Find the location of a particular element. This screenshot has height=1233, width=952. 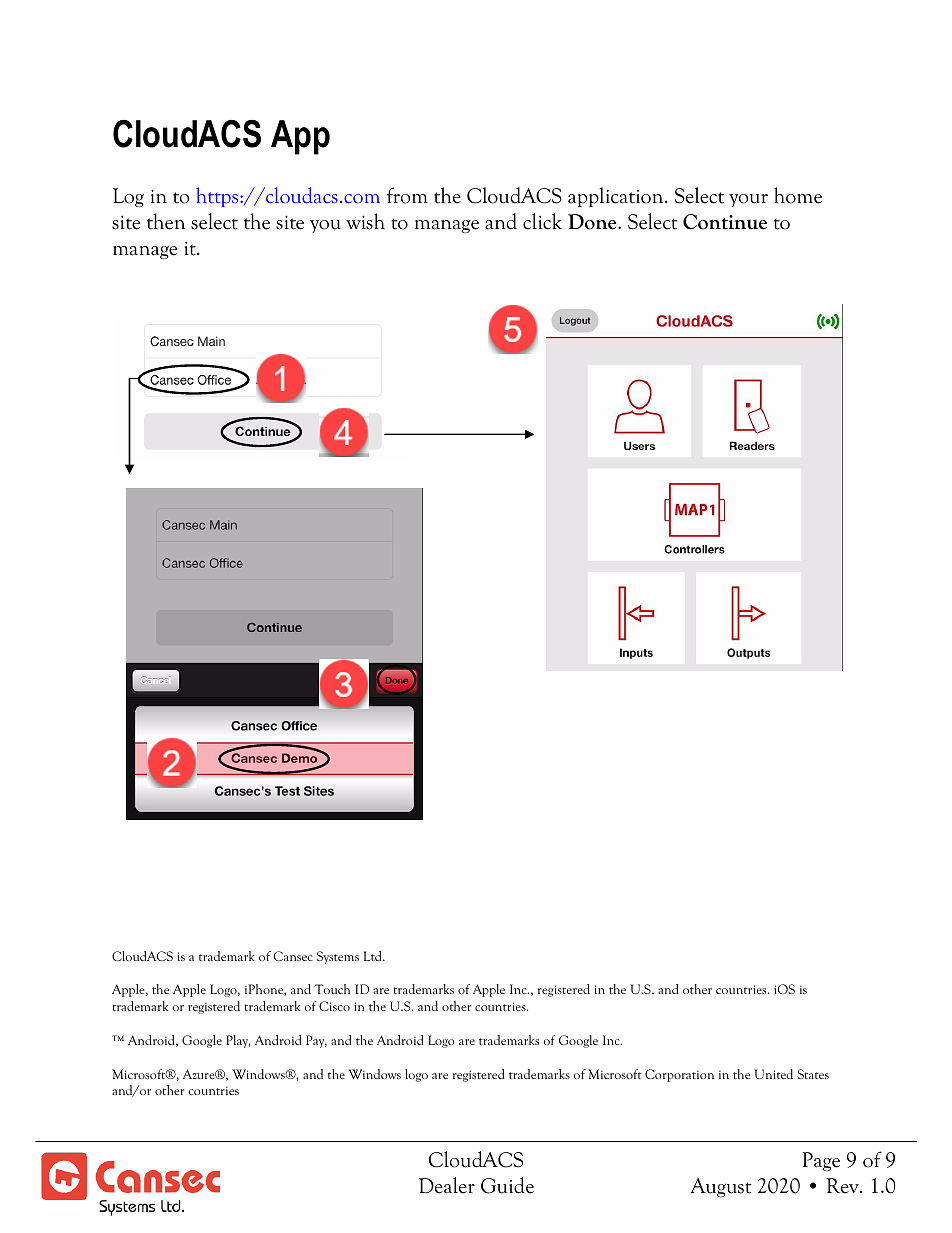

United is located at coordinates (773, 1074).
